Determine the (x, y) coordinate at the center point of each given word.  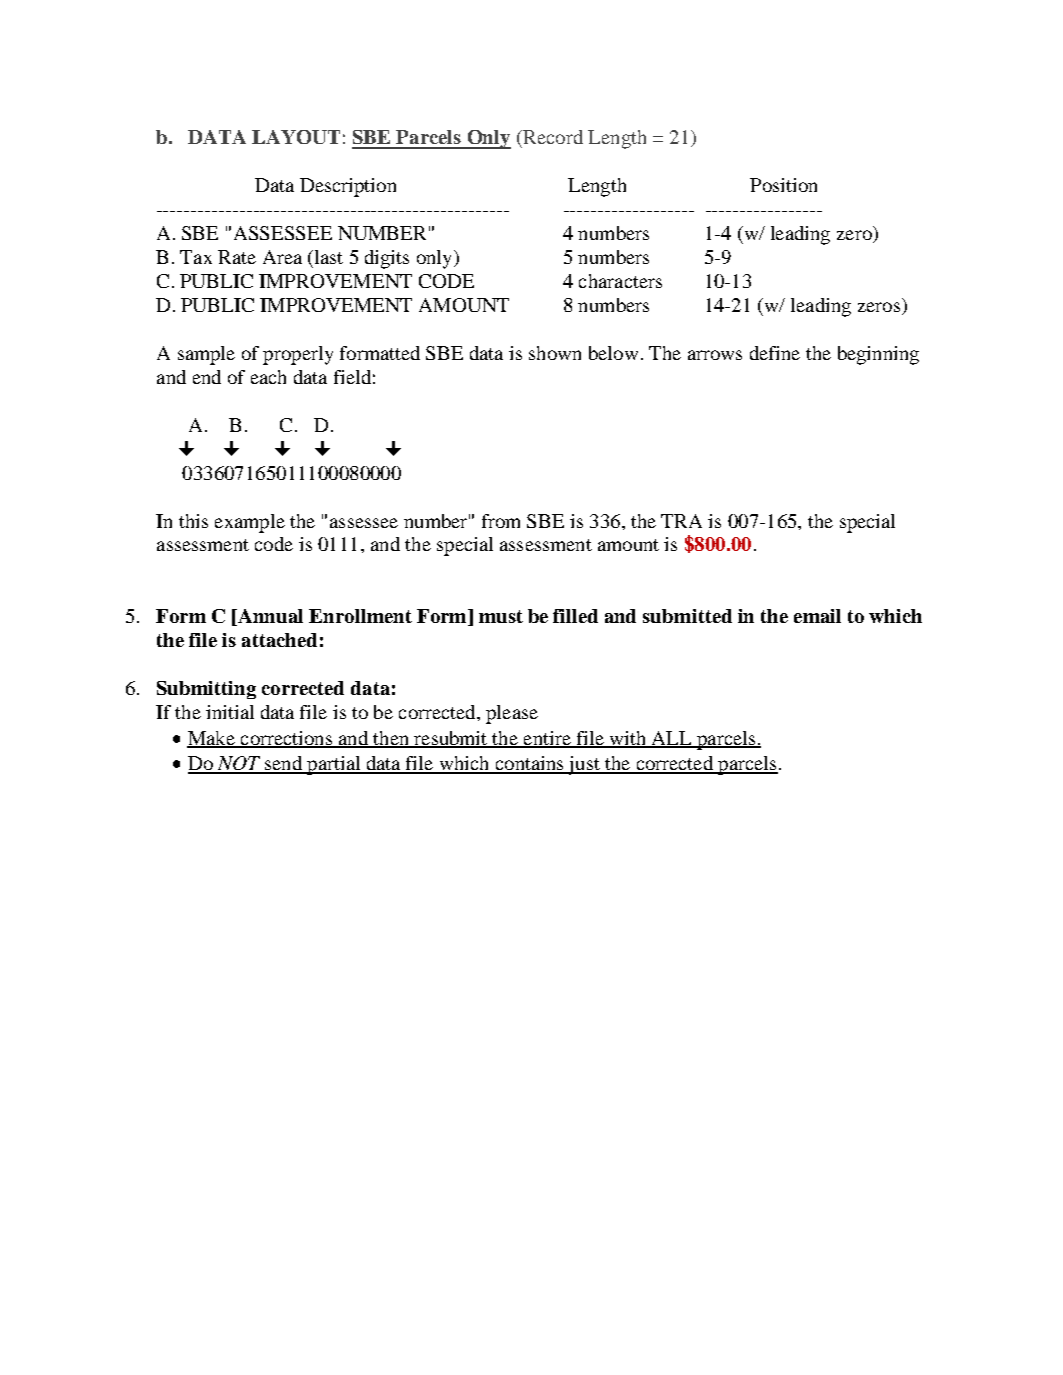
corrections (286, 739)
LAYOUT (296, 137)
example (250, 523)
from (501, 521)
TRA (681, 521)
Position (783, 185)
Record (552, 137)
